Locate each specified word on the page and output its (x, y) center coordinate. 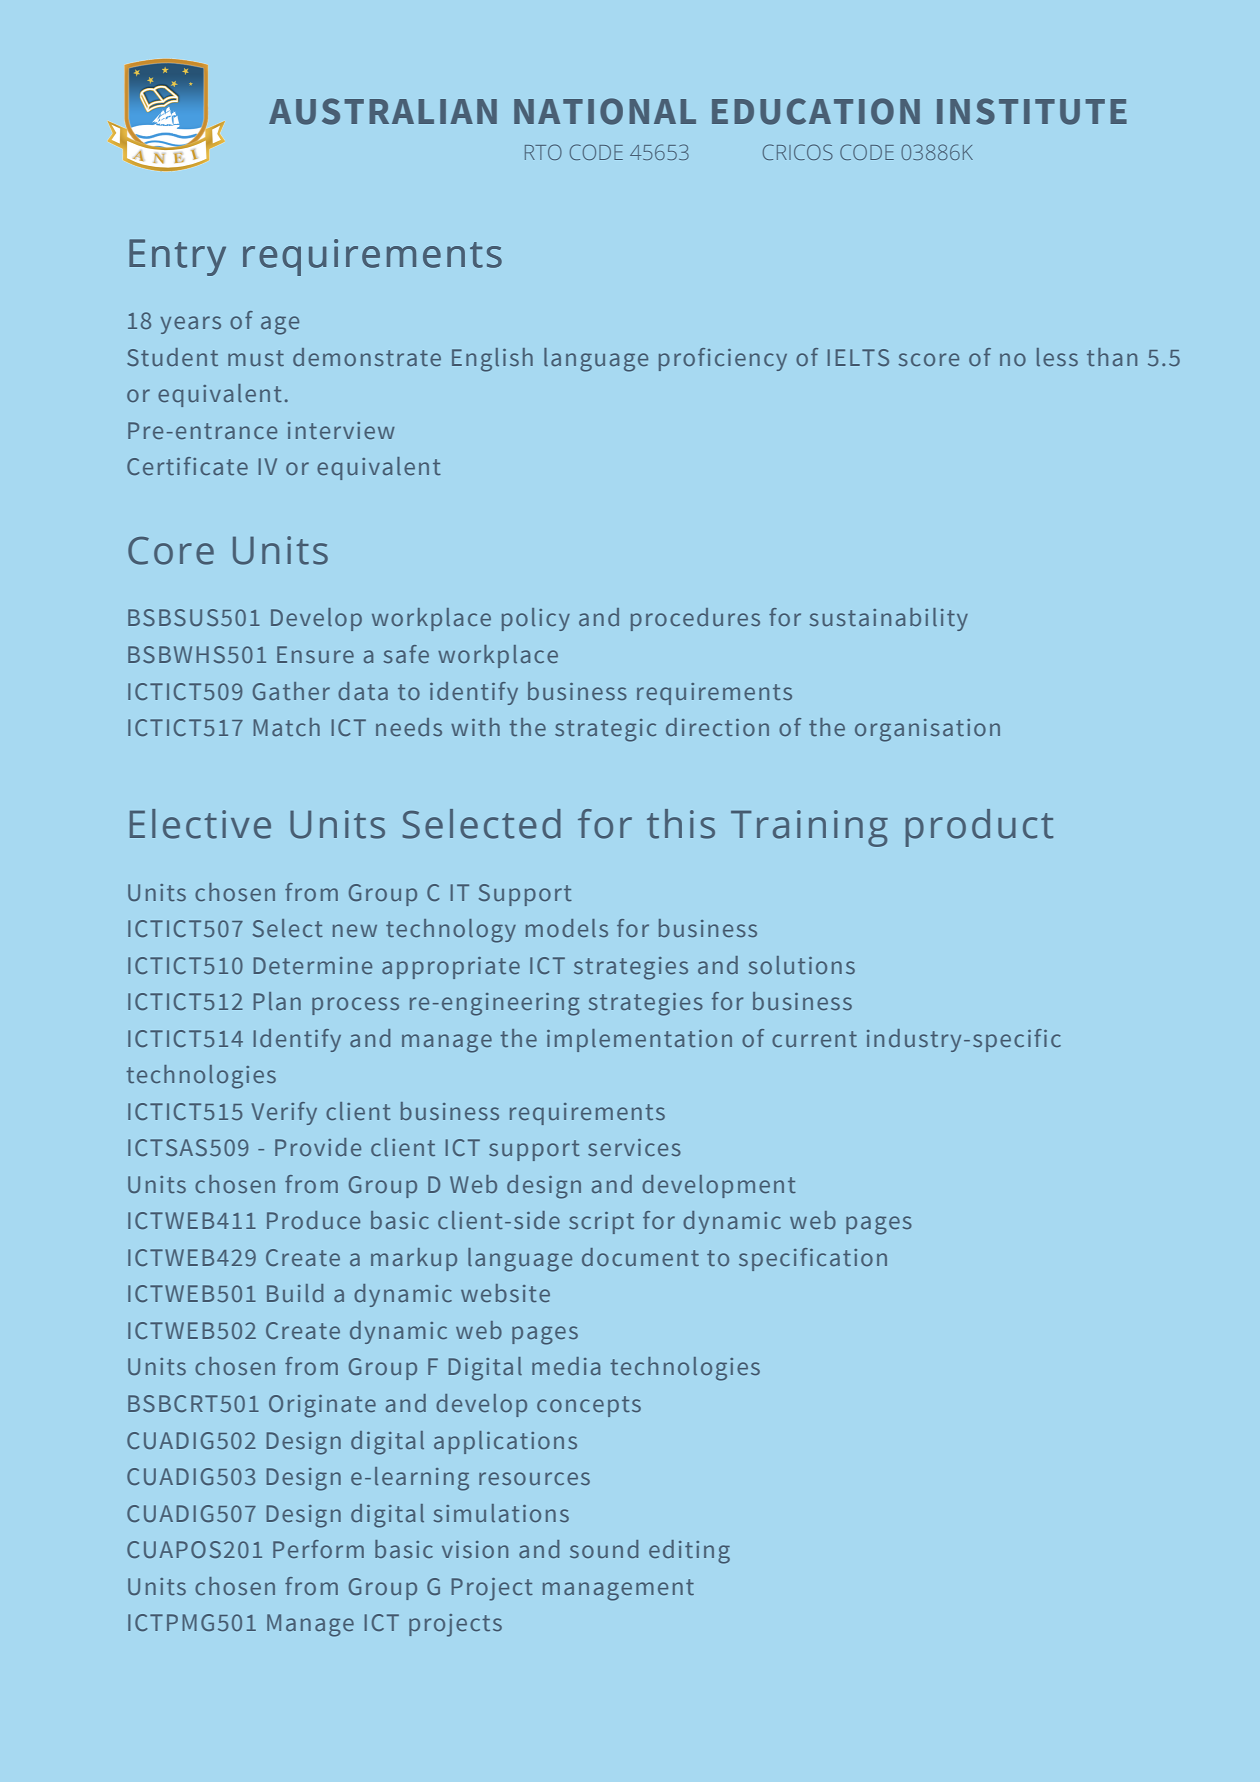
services (634, 1147)
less (1057, 357)
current (814, 1039)
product (979, 828)
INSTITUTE (1032, 111)
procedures (695, 619)
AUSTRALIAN (383, 111)
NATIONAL (605, 111)
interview (341, 430)
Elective (200, 824)
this (681, 824)
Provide (318, 1147)
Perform (318, 1549)
